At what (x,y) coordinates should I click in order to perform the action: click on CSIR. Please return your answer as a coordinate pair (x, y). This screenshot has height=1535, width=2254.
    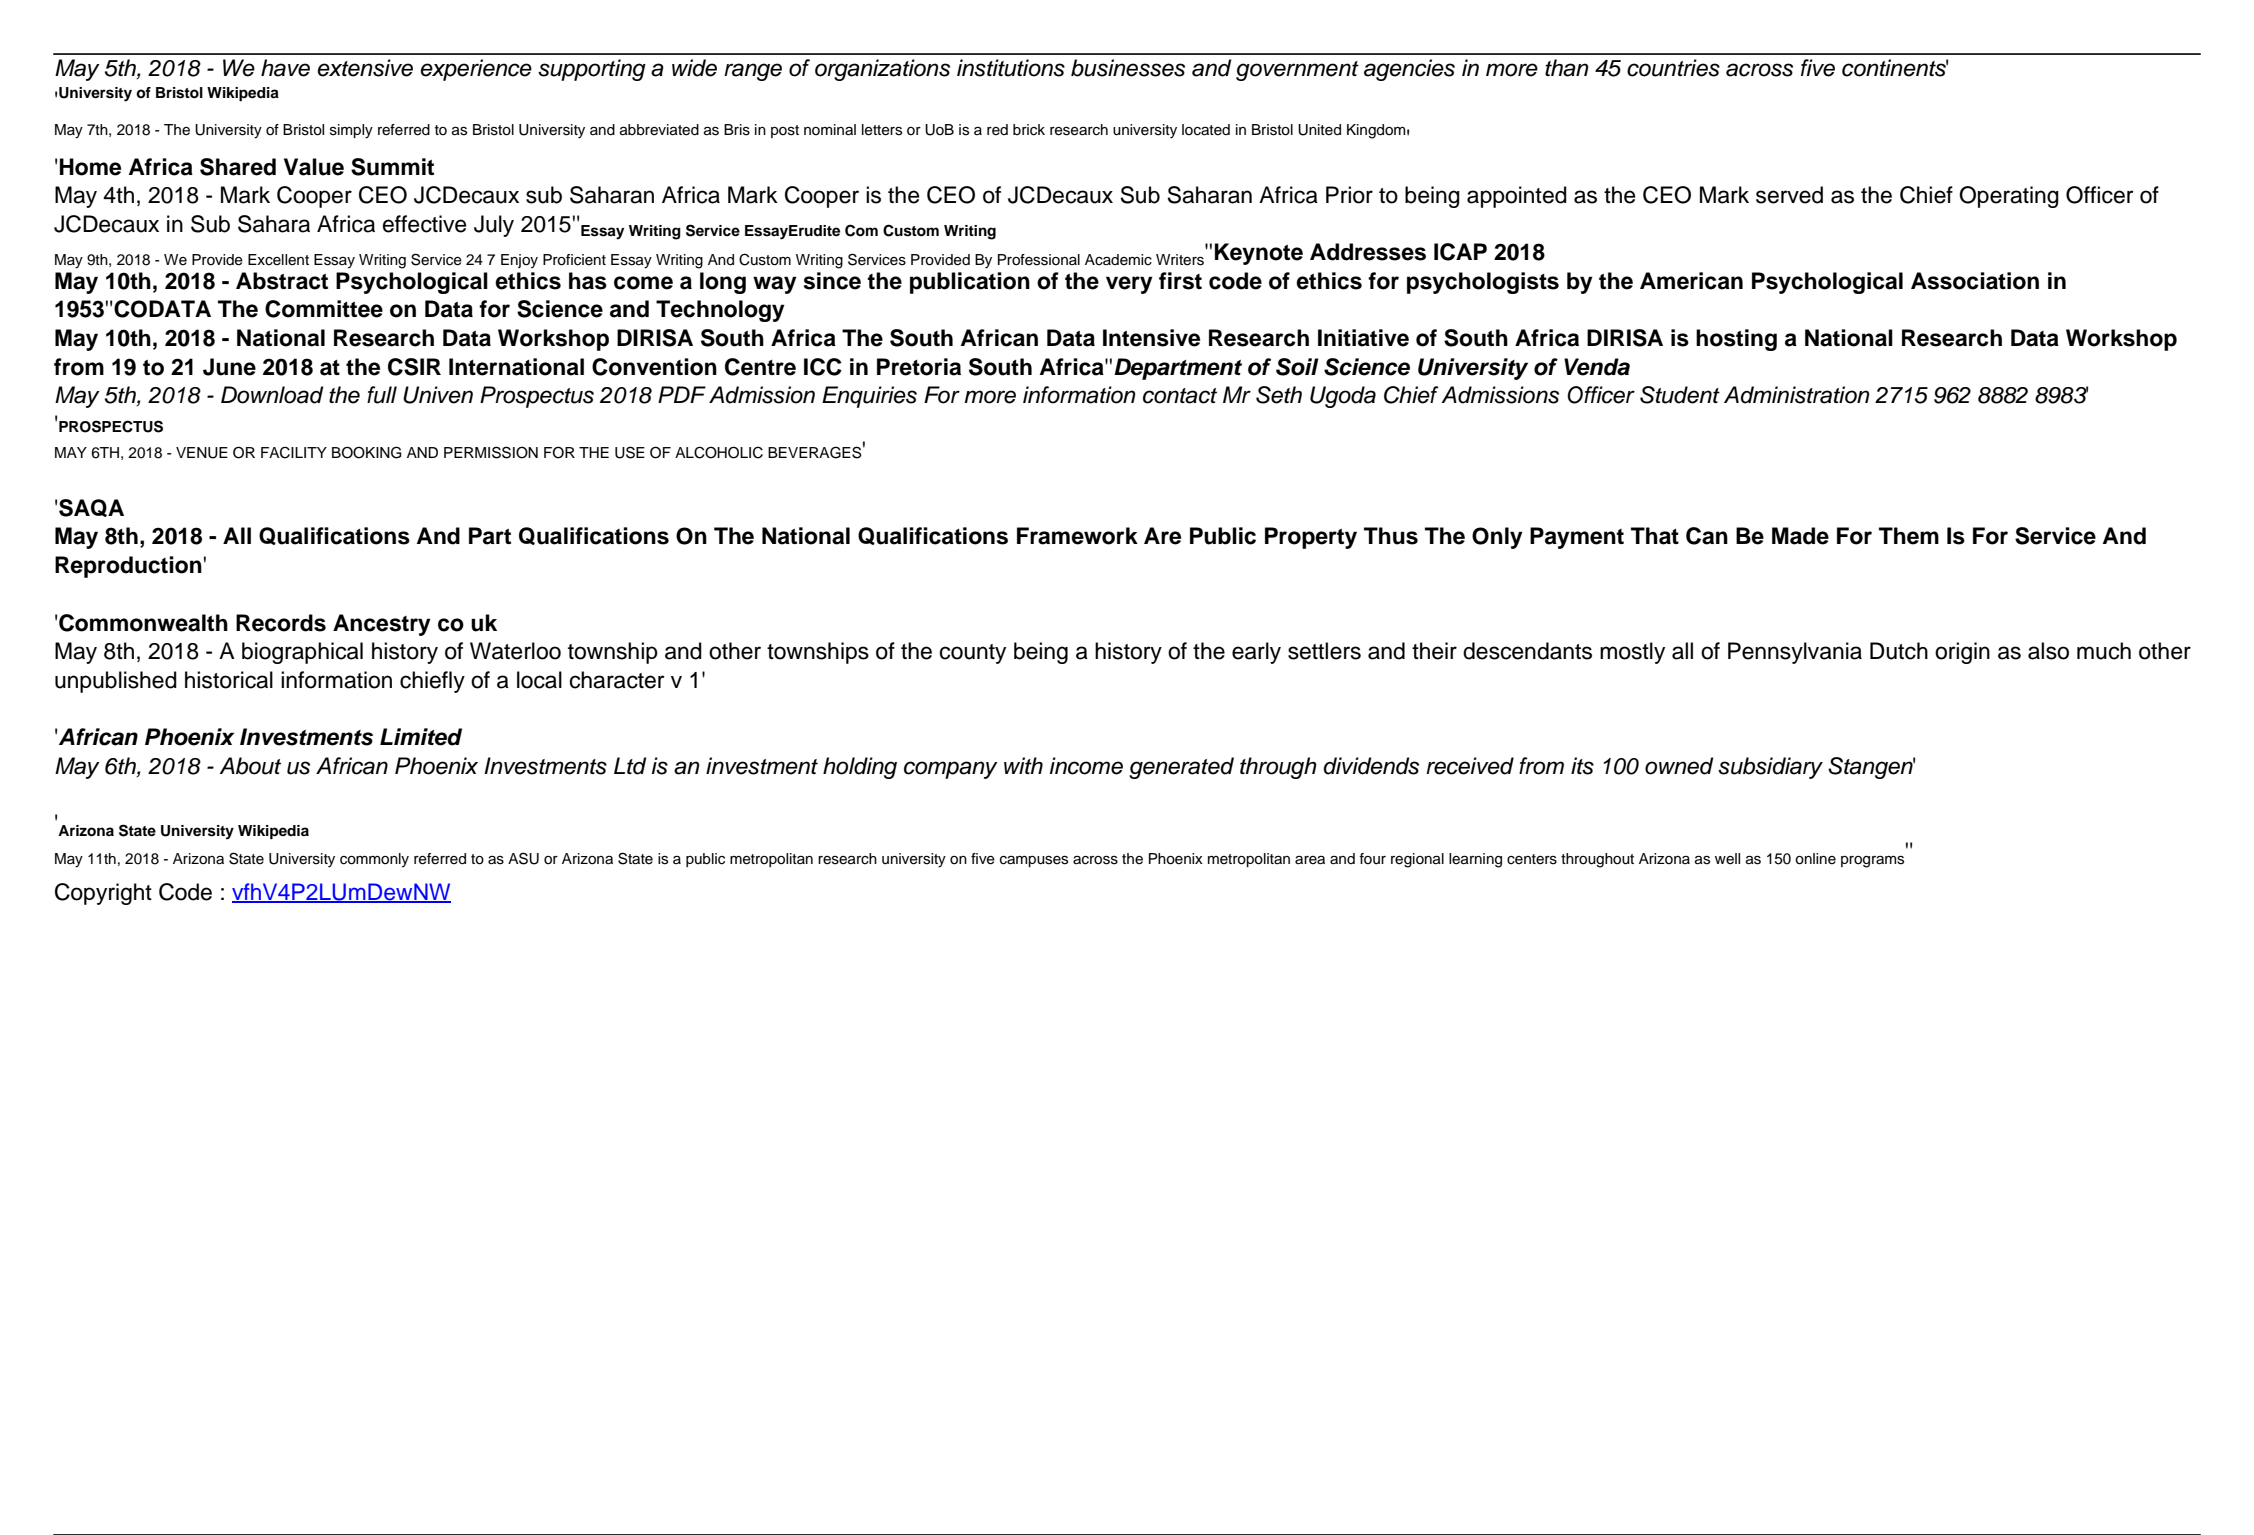
    Looking at the image, I should click on (414, 367).
